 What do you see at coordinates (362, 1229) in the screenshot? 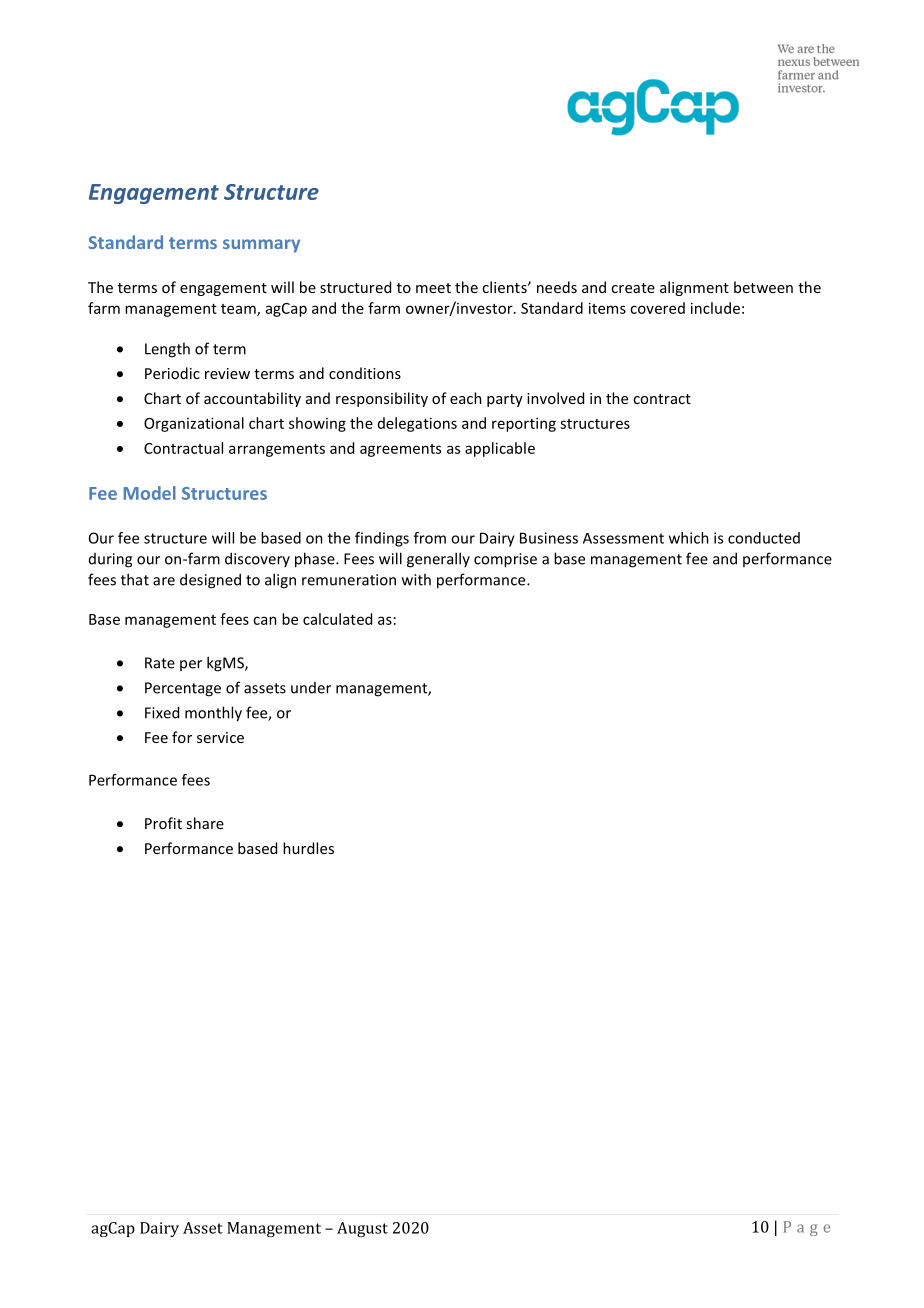
I see `August` at bounding box center [362, 1229].
